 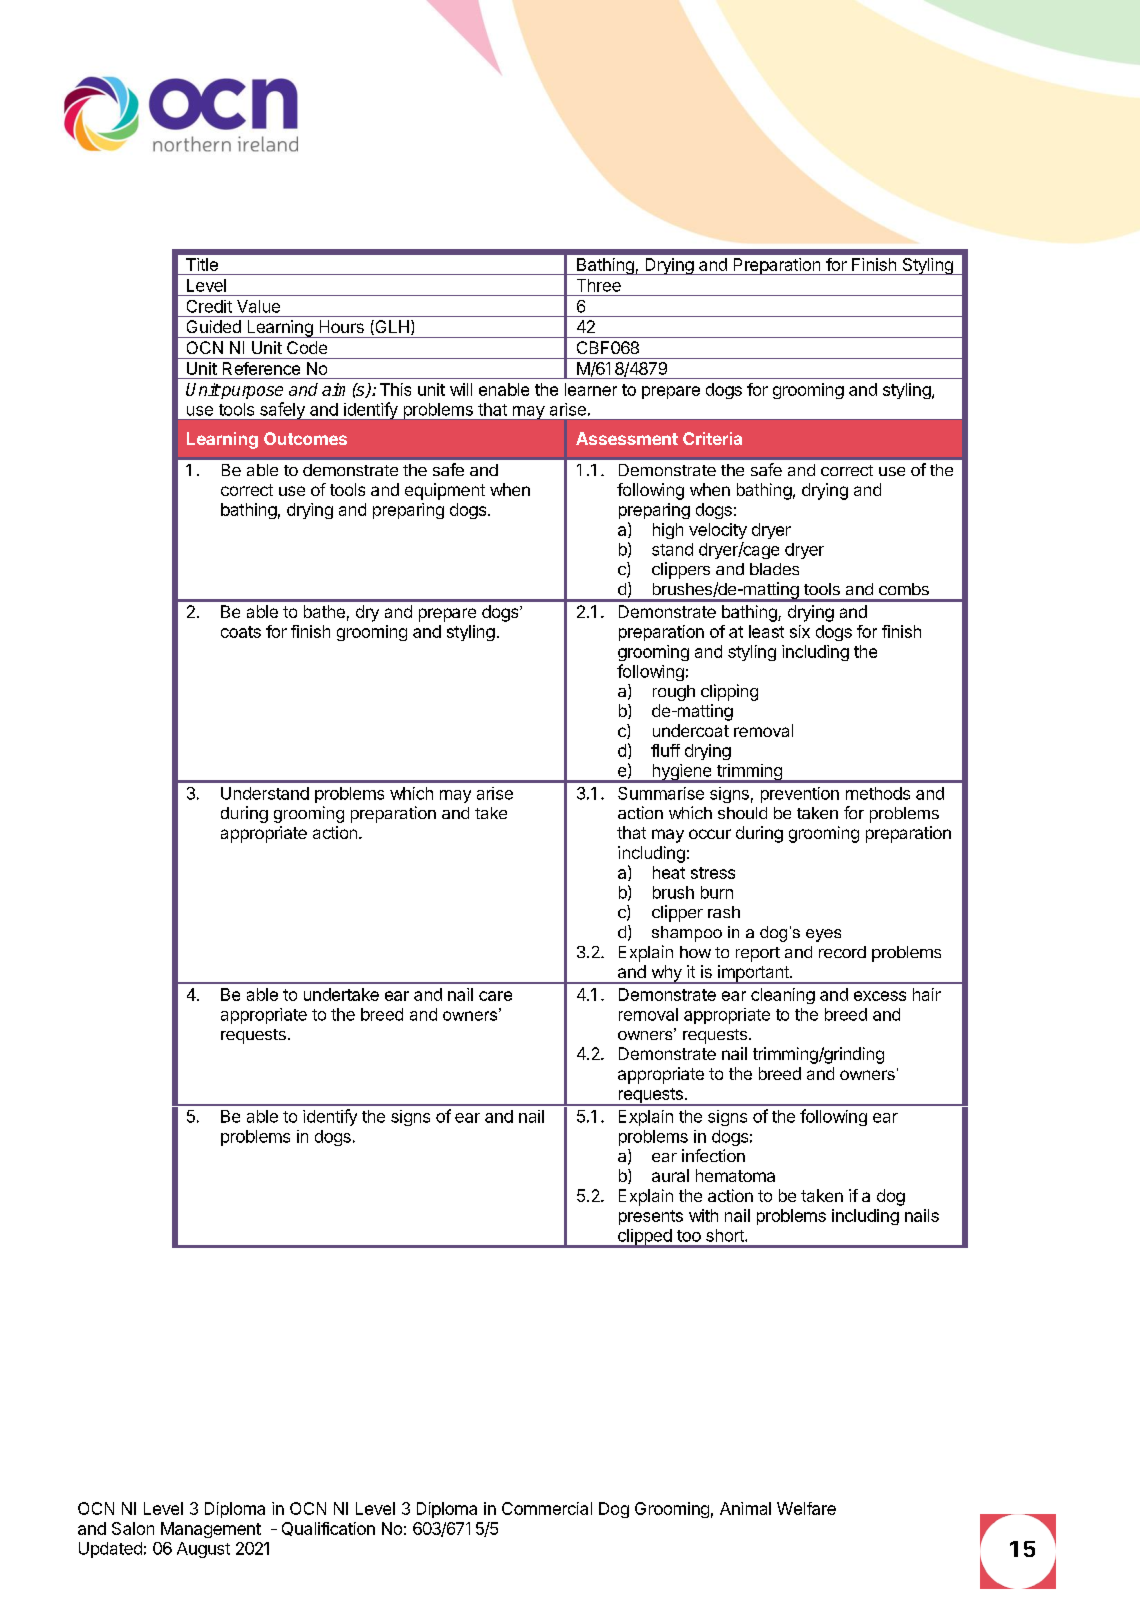 I want to click on coats, so click(x=241, y=632).
